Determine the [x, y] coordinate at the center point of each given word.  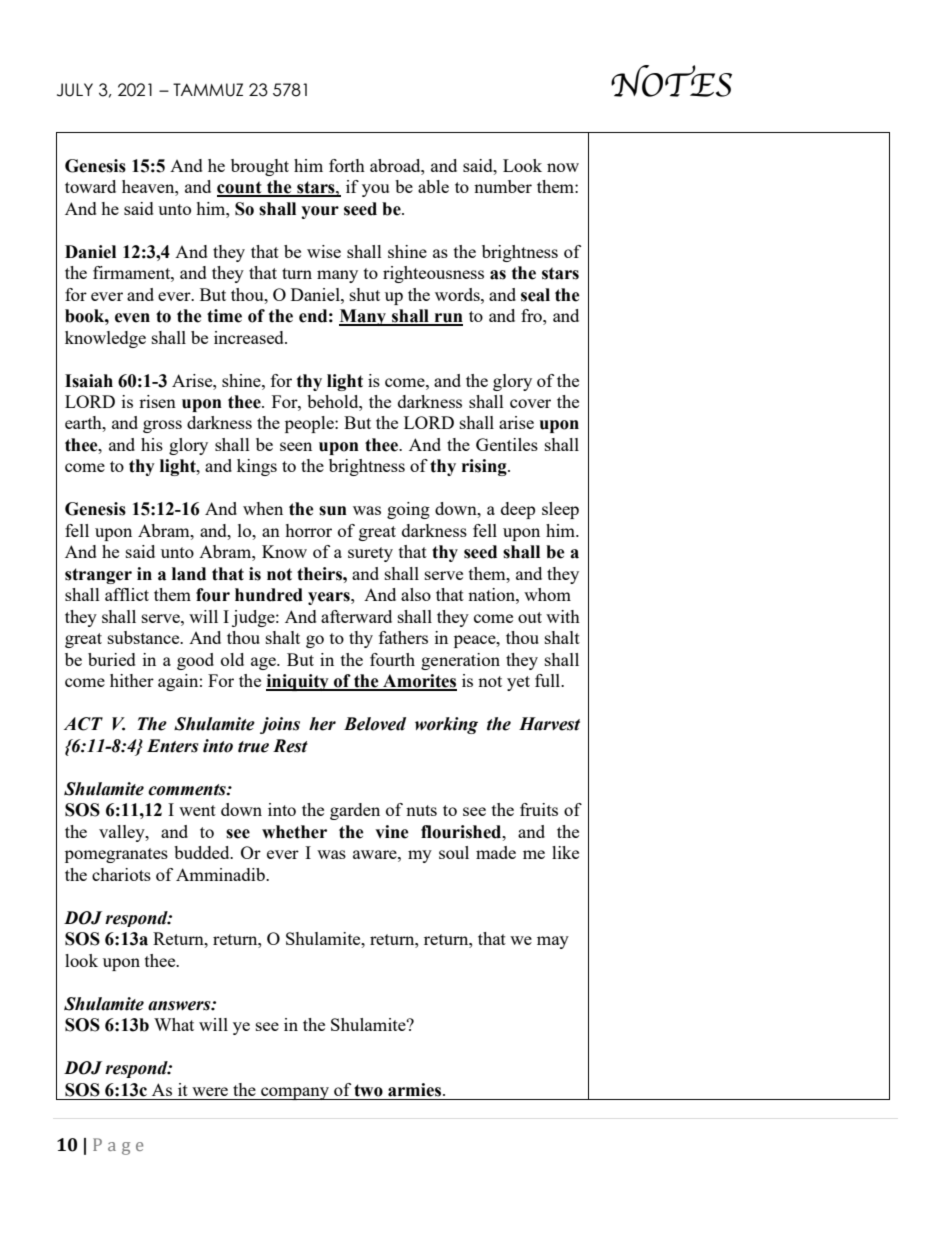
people [310, 424]
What [174, 1024]
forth [347, 165]
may [553, 942]
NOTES [671, 81]
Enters [173, 746]
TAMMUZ [208, 90]
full [549, 680]
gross [162, 426]
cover [530, 403]
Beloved [375, 724]
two [368, 1090]
